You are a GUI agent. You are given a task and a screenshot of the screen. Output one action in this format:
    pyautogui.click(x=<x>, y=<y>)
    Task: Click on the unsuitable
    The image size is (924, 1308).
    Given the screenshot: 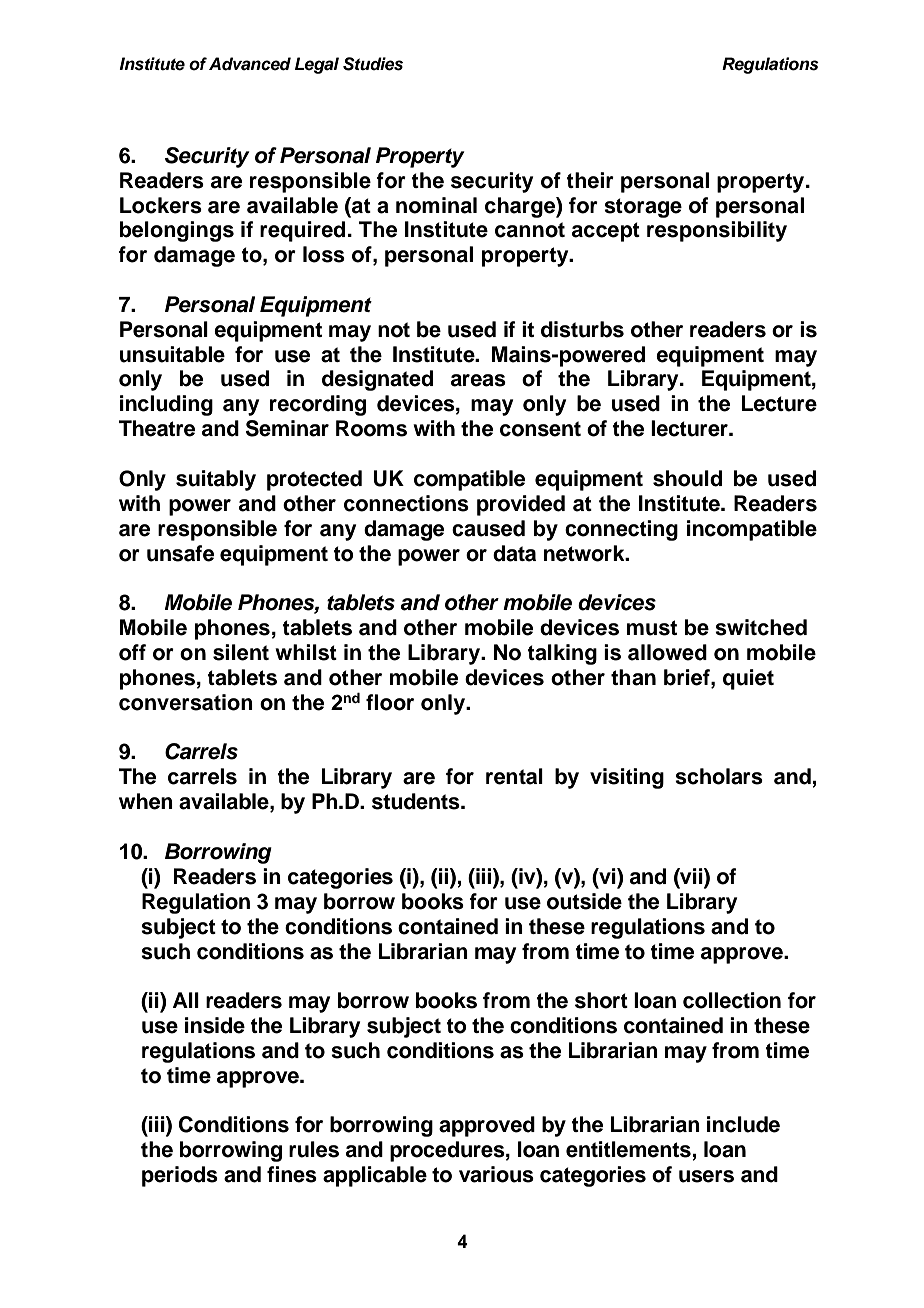 What is the action you would take?
    pyautogui.click(x=172, y=354)
